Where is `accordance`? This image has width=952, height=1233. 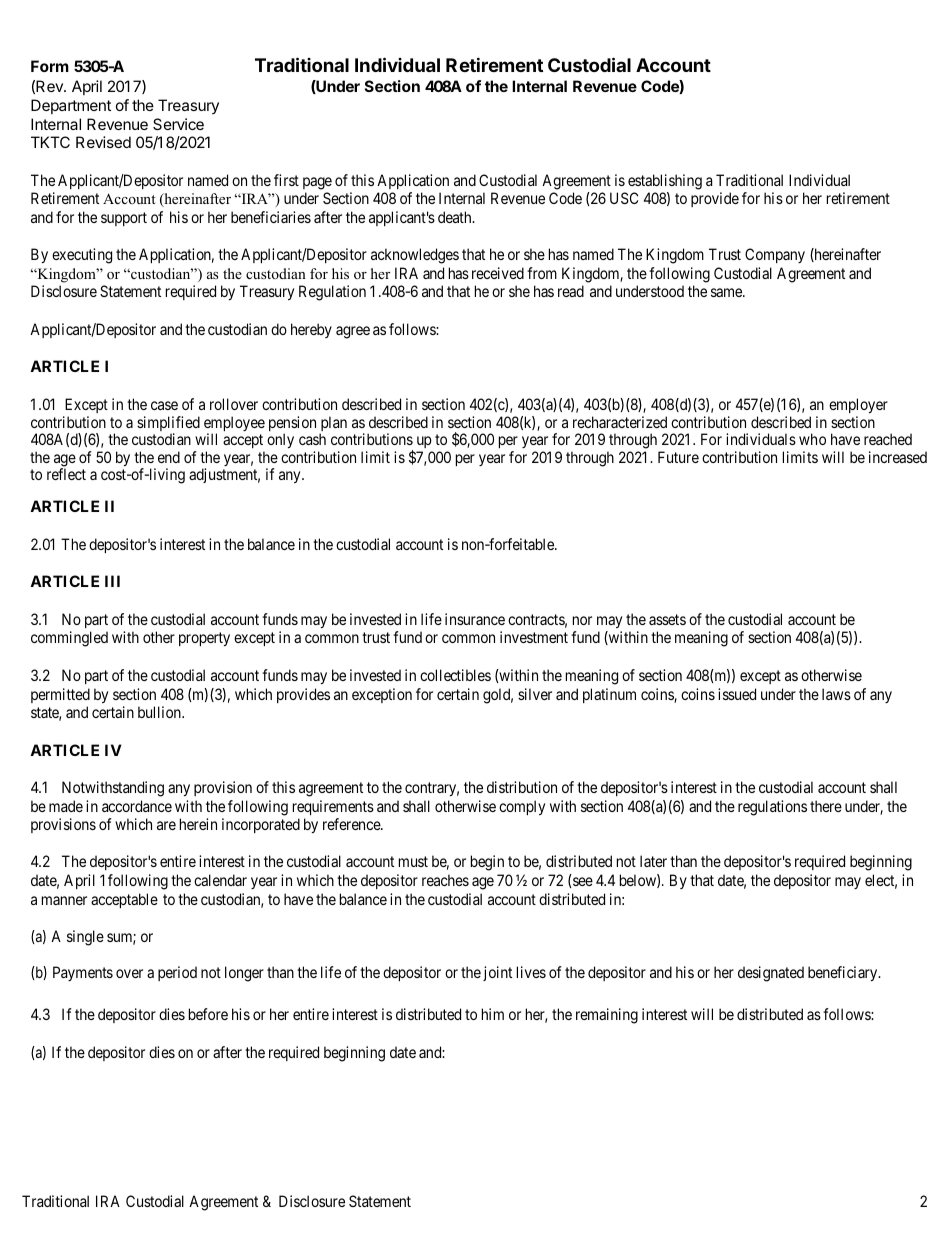
accordance is located at coordinates (137, 806).
